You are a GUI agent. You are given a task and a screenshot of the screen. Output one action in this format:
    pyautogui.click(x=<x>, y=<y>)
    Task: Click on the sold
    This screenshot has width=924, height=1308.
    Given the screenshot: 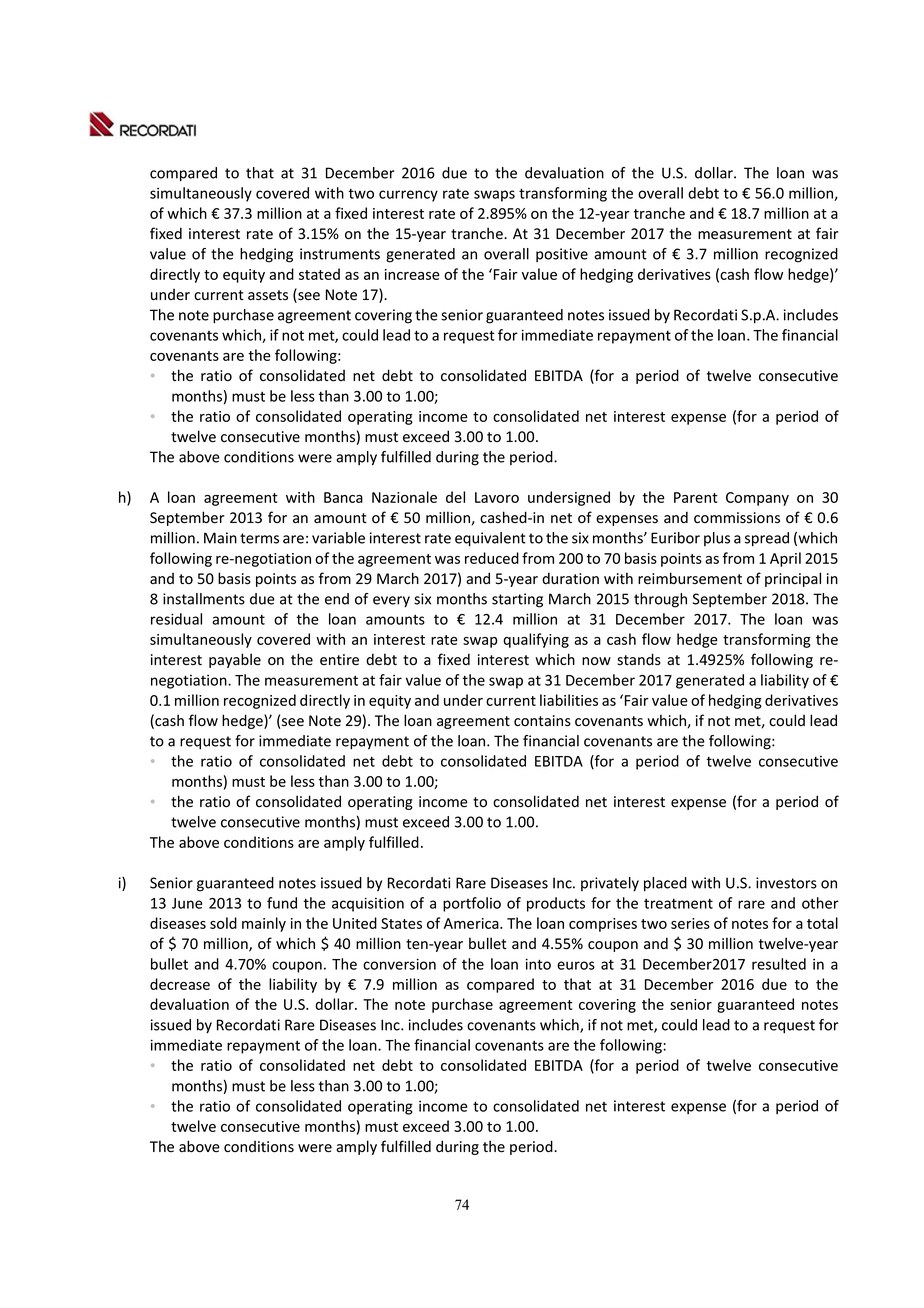 What is the action you would take?
    pyautogui.click(x=223, y=923)
